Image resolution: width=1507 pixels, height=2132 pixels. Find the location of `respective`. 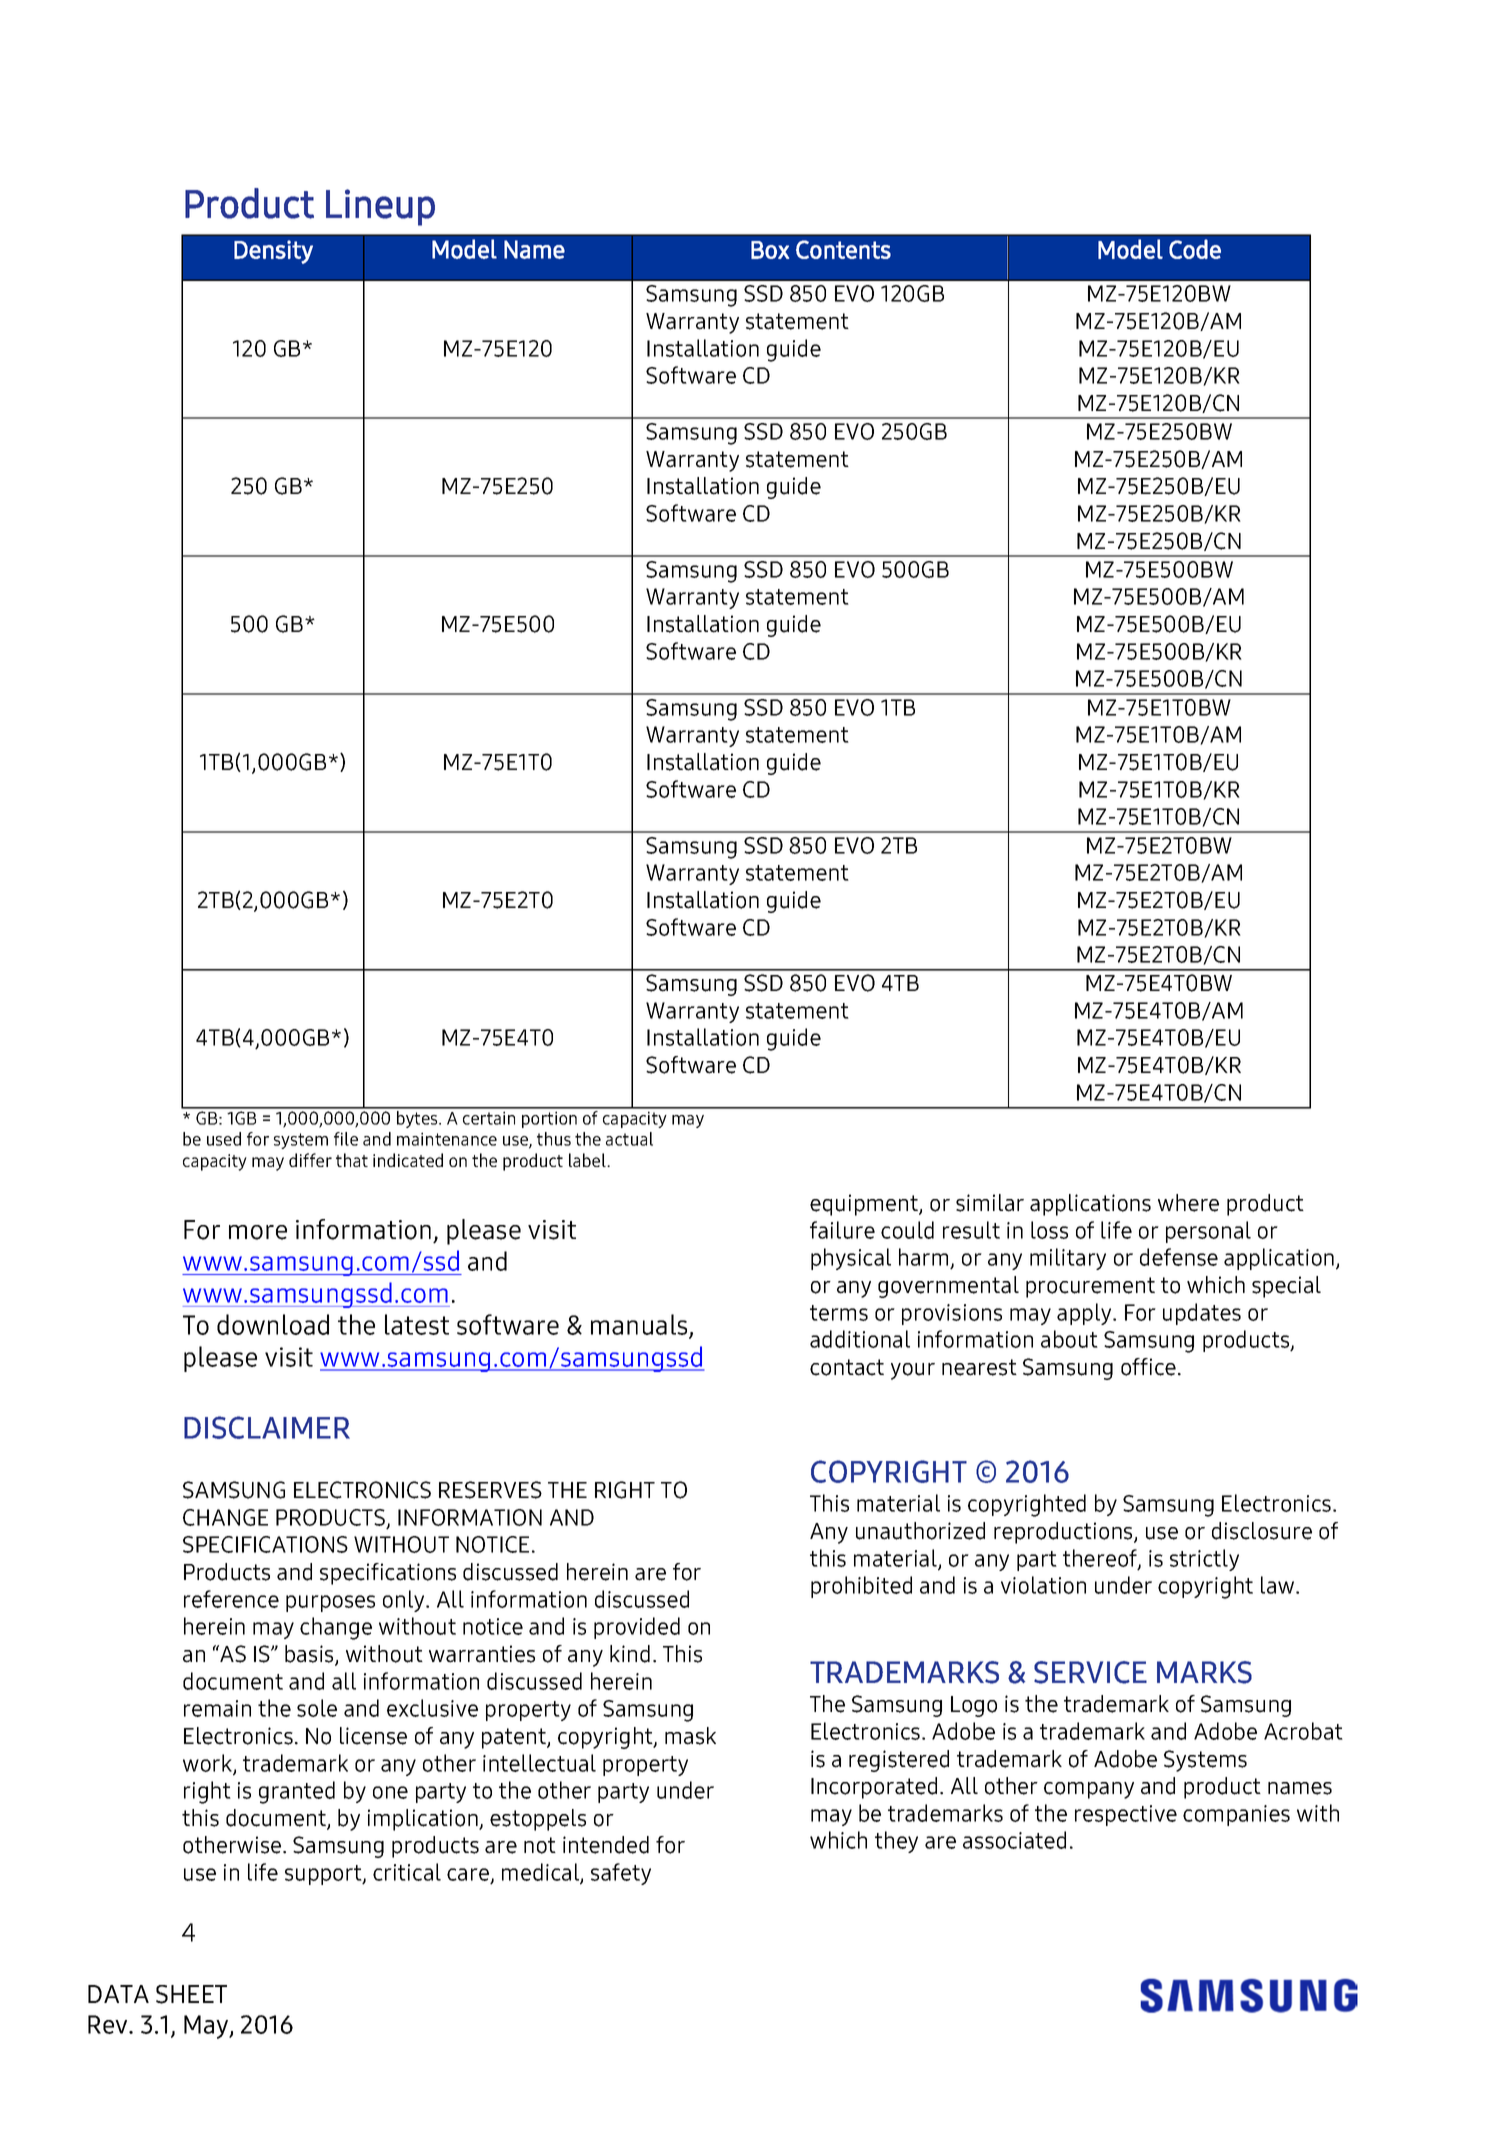

respective is located at coordinates (1126, 1815).
